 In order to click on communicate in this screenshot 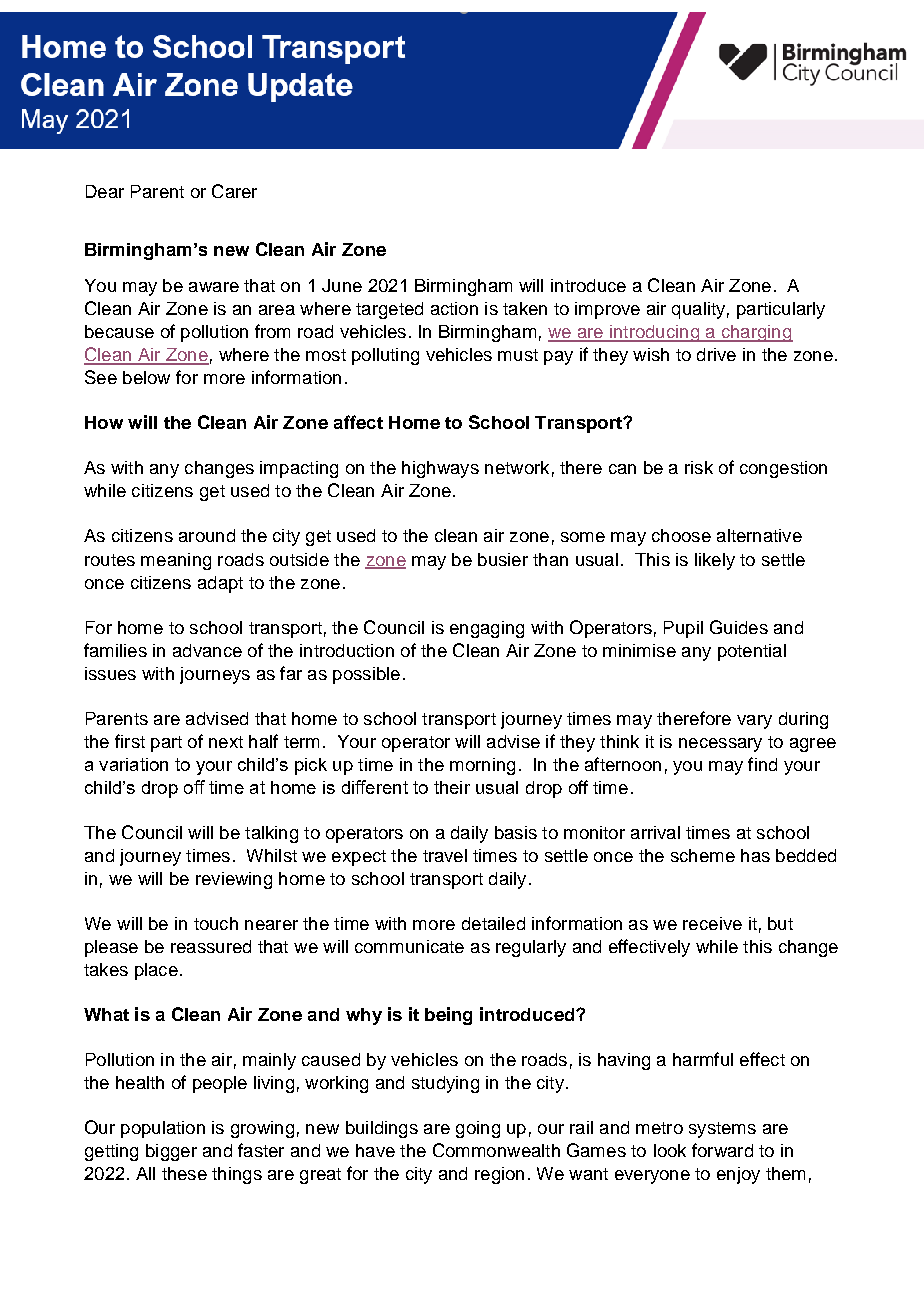, I will do `click(409, 946)`.
